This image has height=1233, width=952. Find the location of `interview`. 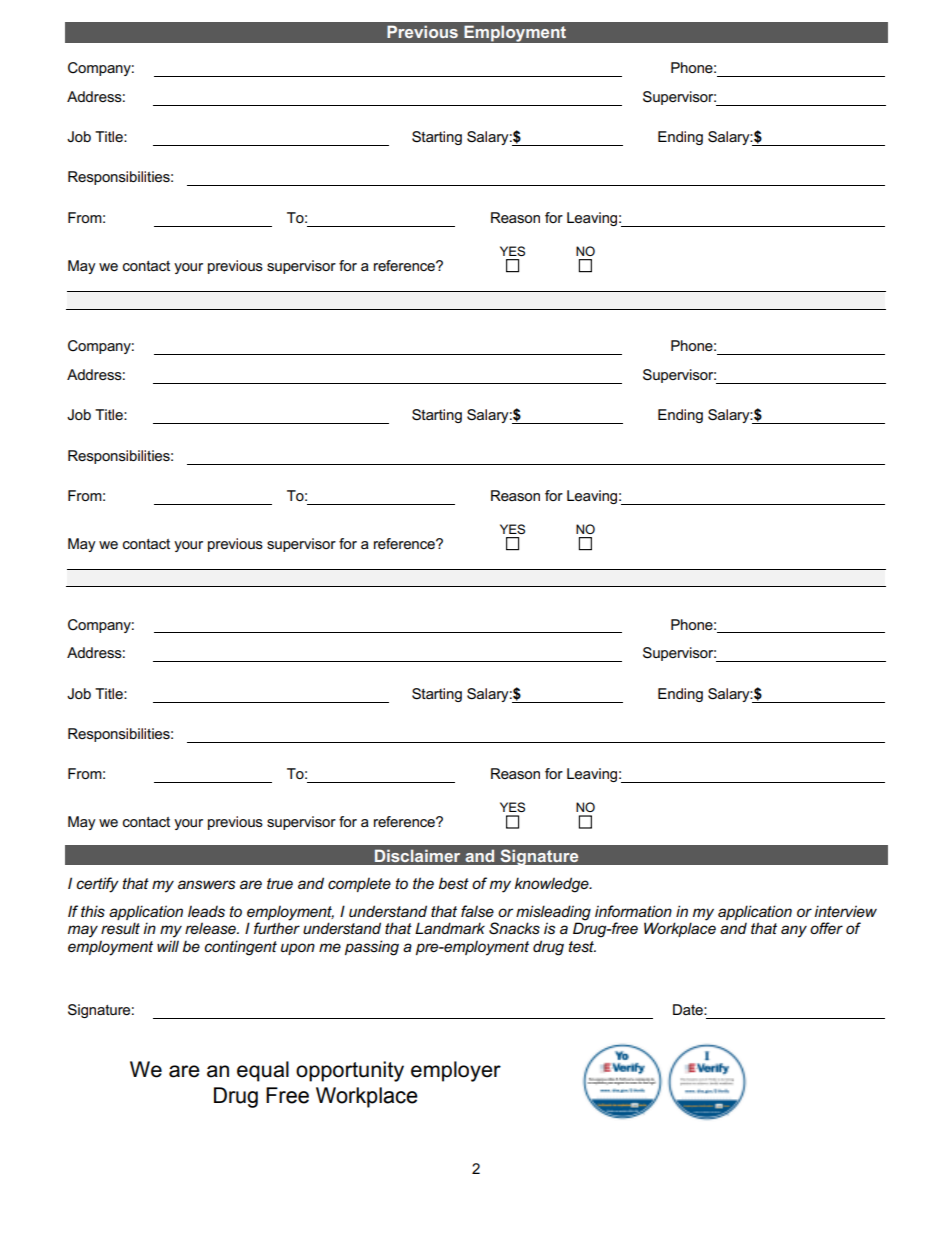

interview is located at coordinates (845, 911).
